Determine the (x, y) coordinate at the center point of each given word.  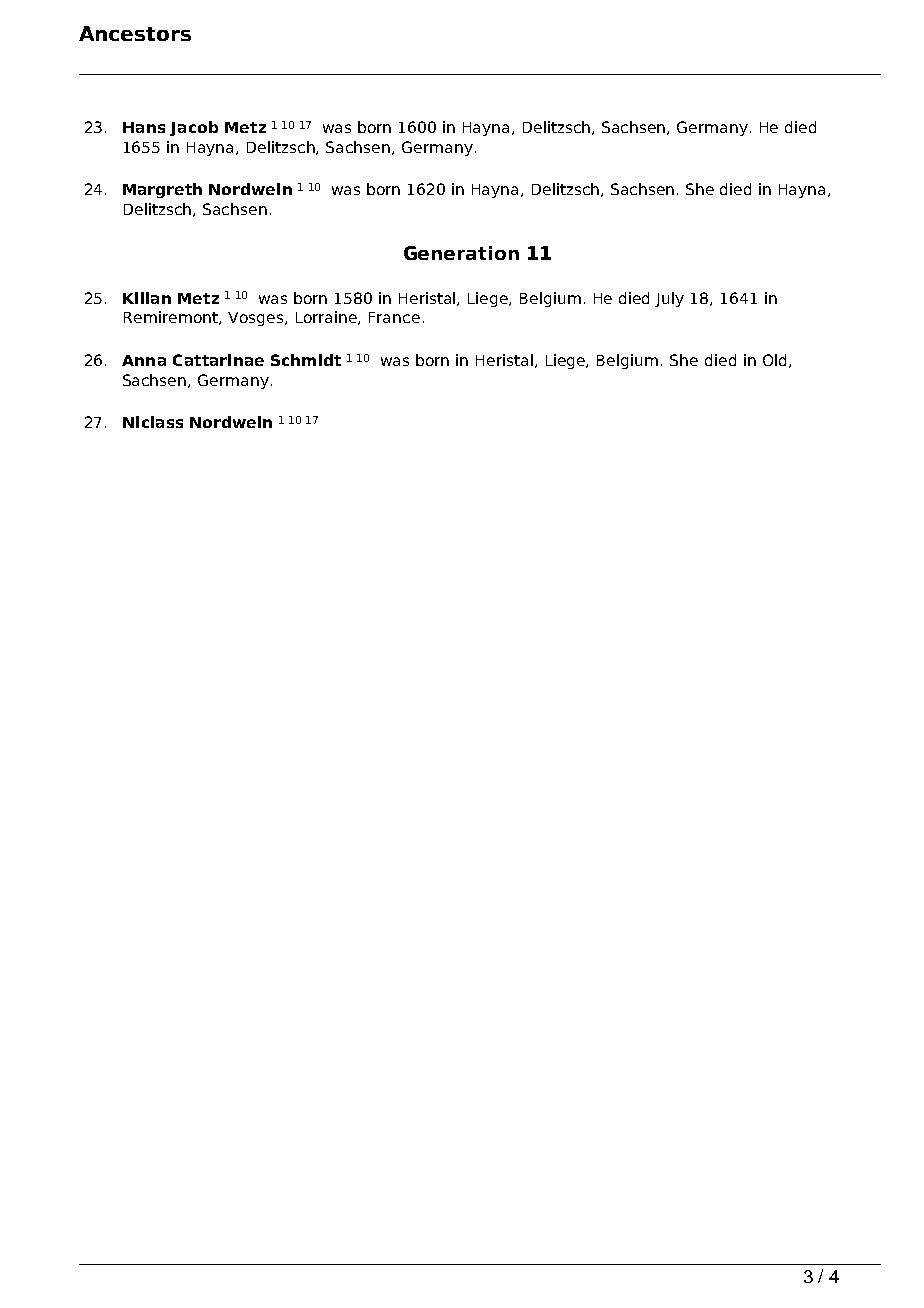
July (669, 299)
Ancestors (135, 33)
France (394, 317)
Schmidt (306, 360)
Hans (144, 127)
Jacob (194, 128)
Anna (144, 360)
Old (774, 360)
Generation (461, 253)
